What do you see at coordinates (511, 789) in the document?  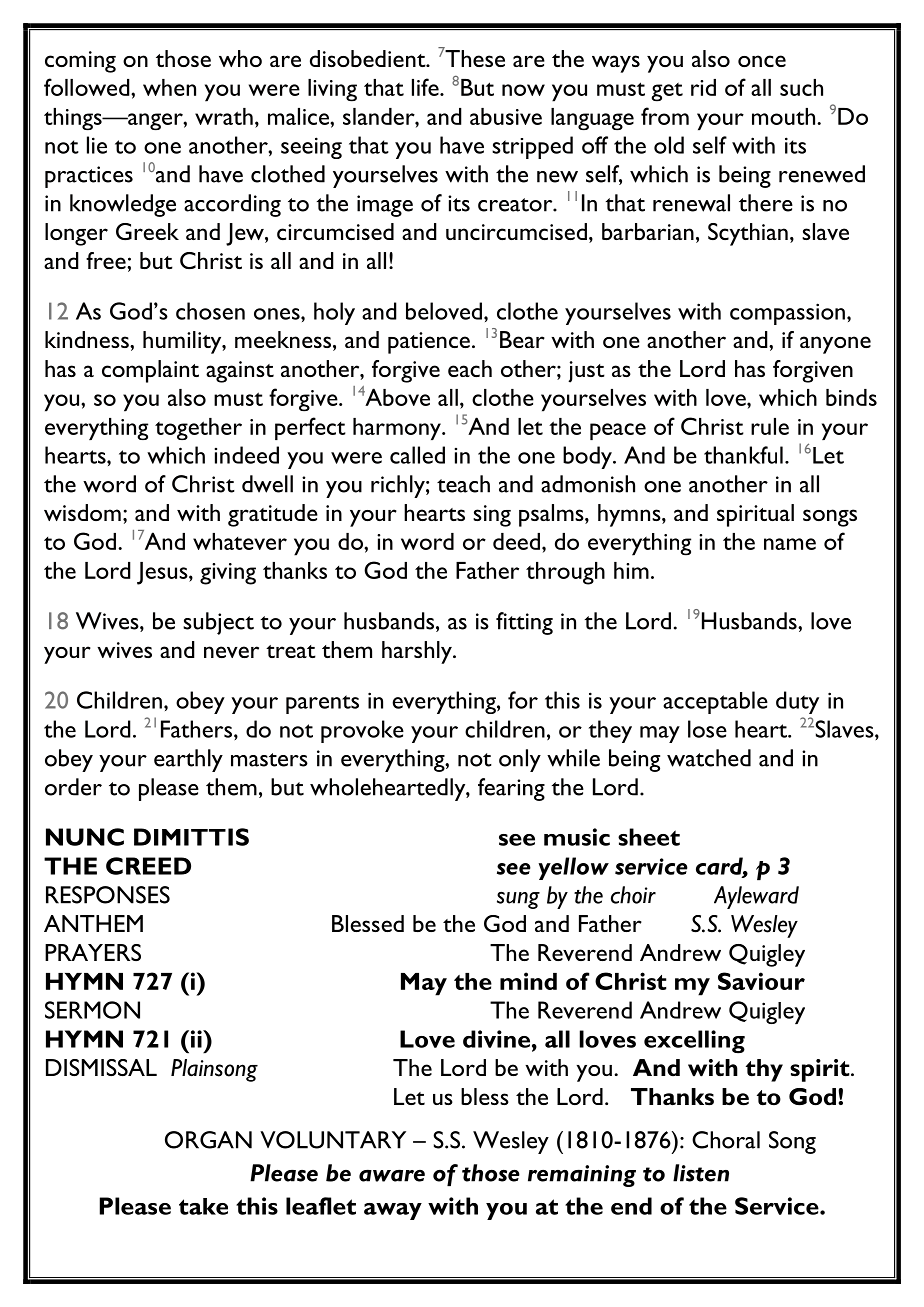 I see `fearing` at bounding box center [511, 789].
